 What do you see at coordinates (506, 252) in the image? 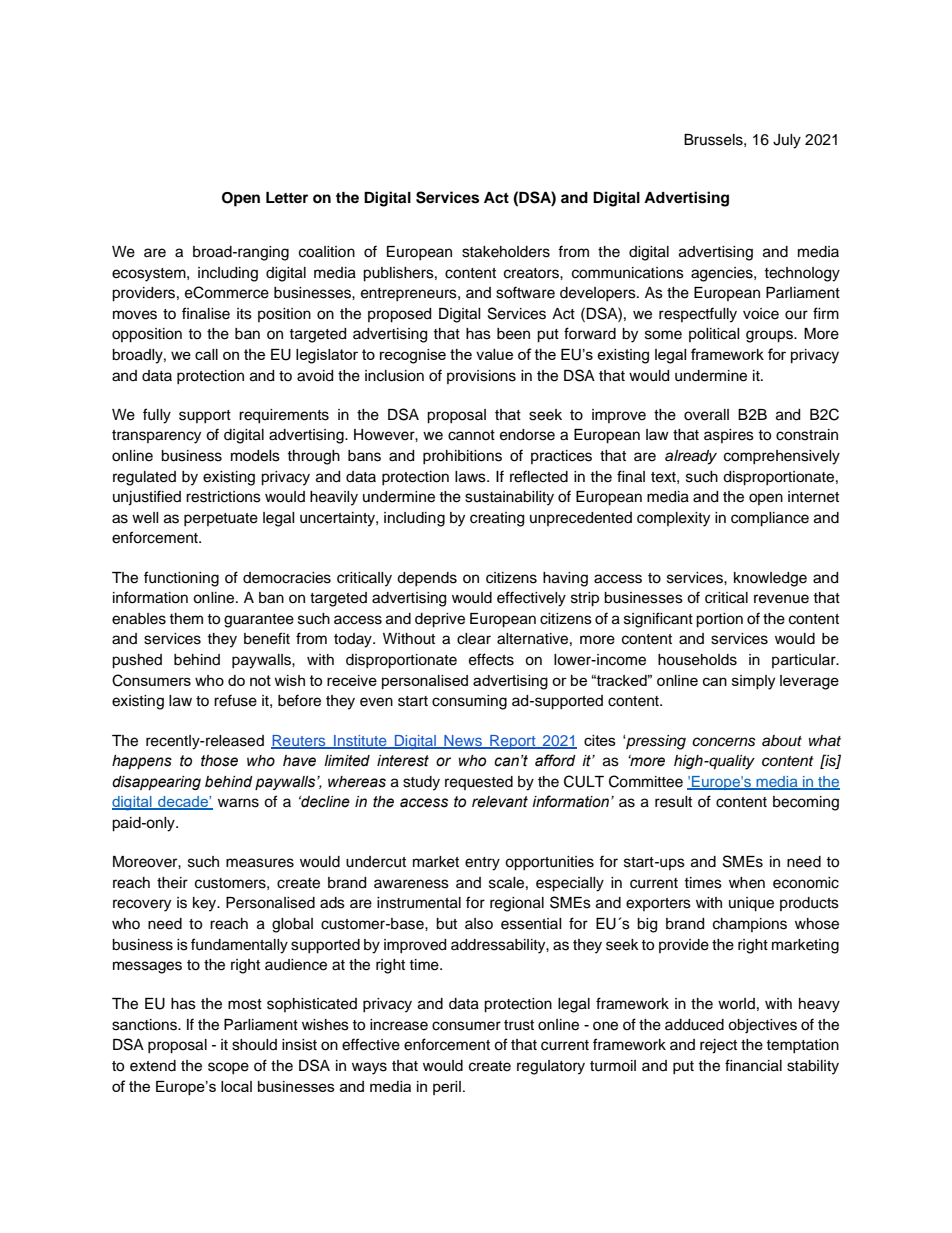
I see `stakeholders` at bounding box center [506, 252].
